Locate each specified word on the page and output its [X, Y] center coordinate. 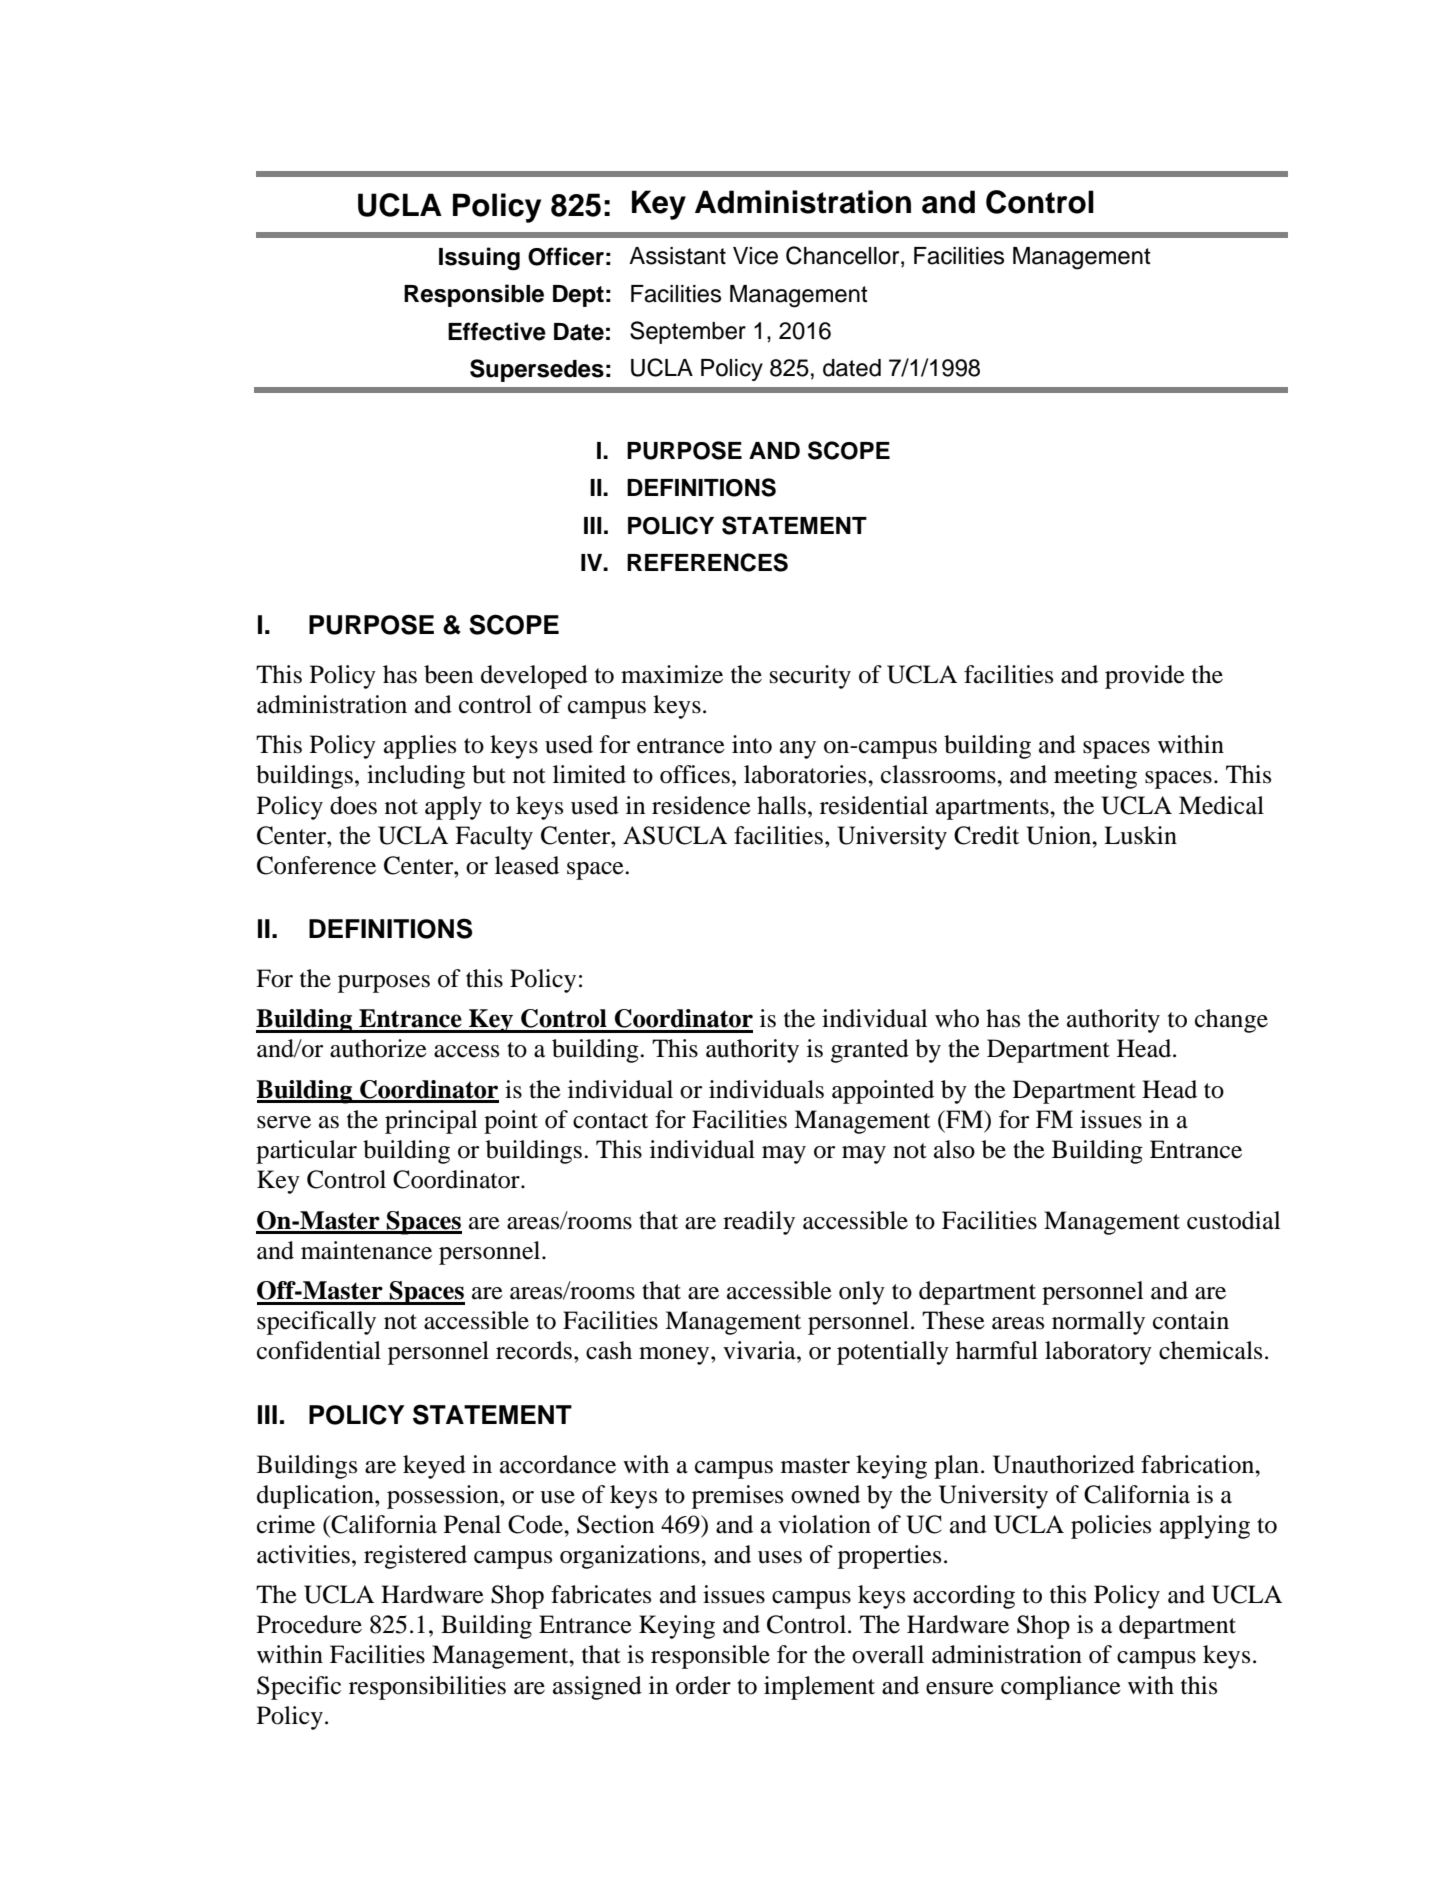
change [1231, 1021]
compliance [1061, 1688]
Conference [316, 865]
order [703, 1685]
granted [870, 1051]
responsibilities [427, 1688]
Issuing [479, 258]
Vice [755, 256]
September [688, 332]
